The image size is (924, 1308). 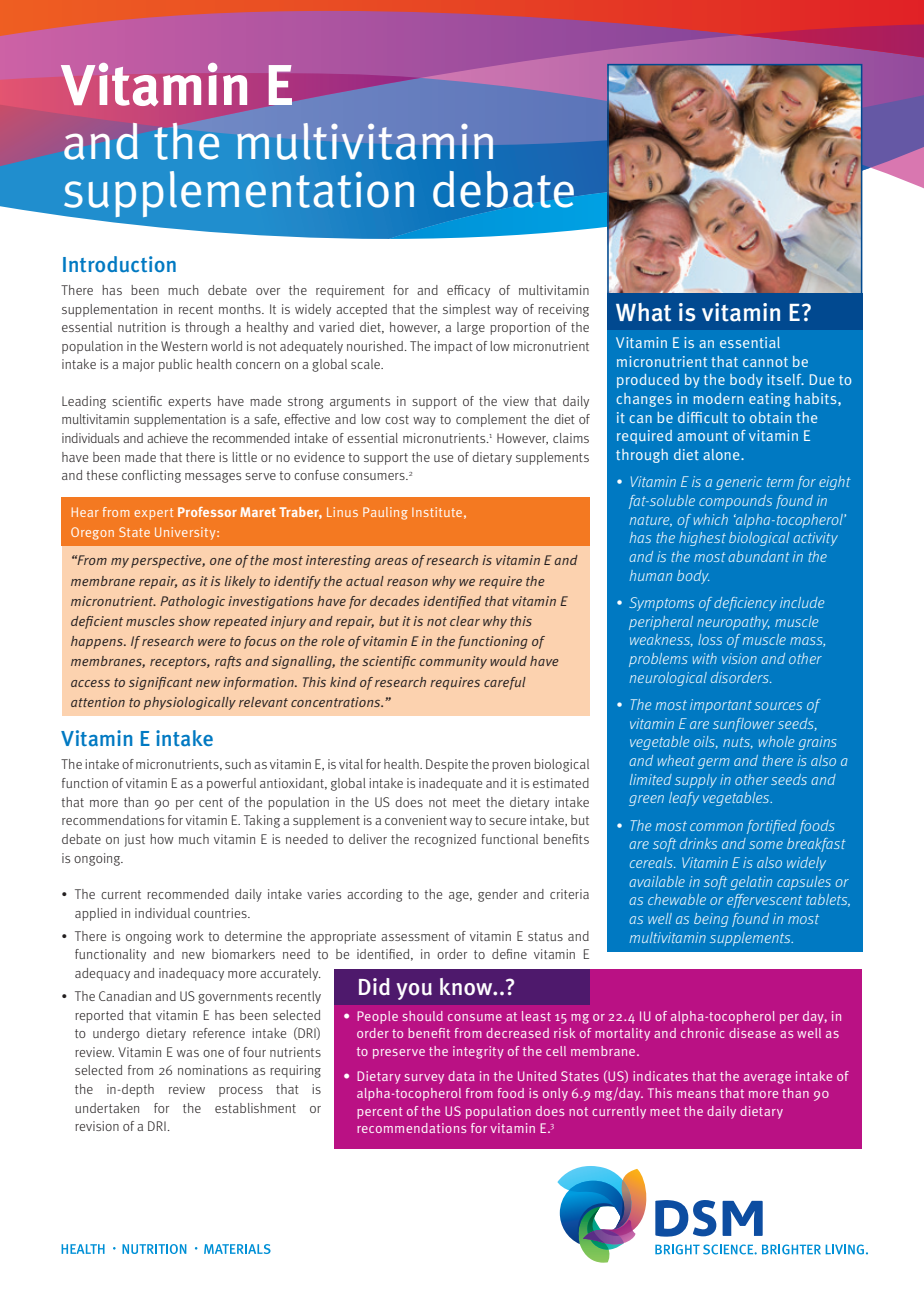 I want to click on efficacy, so click(x=468, y=291).
